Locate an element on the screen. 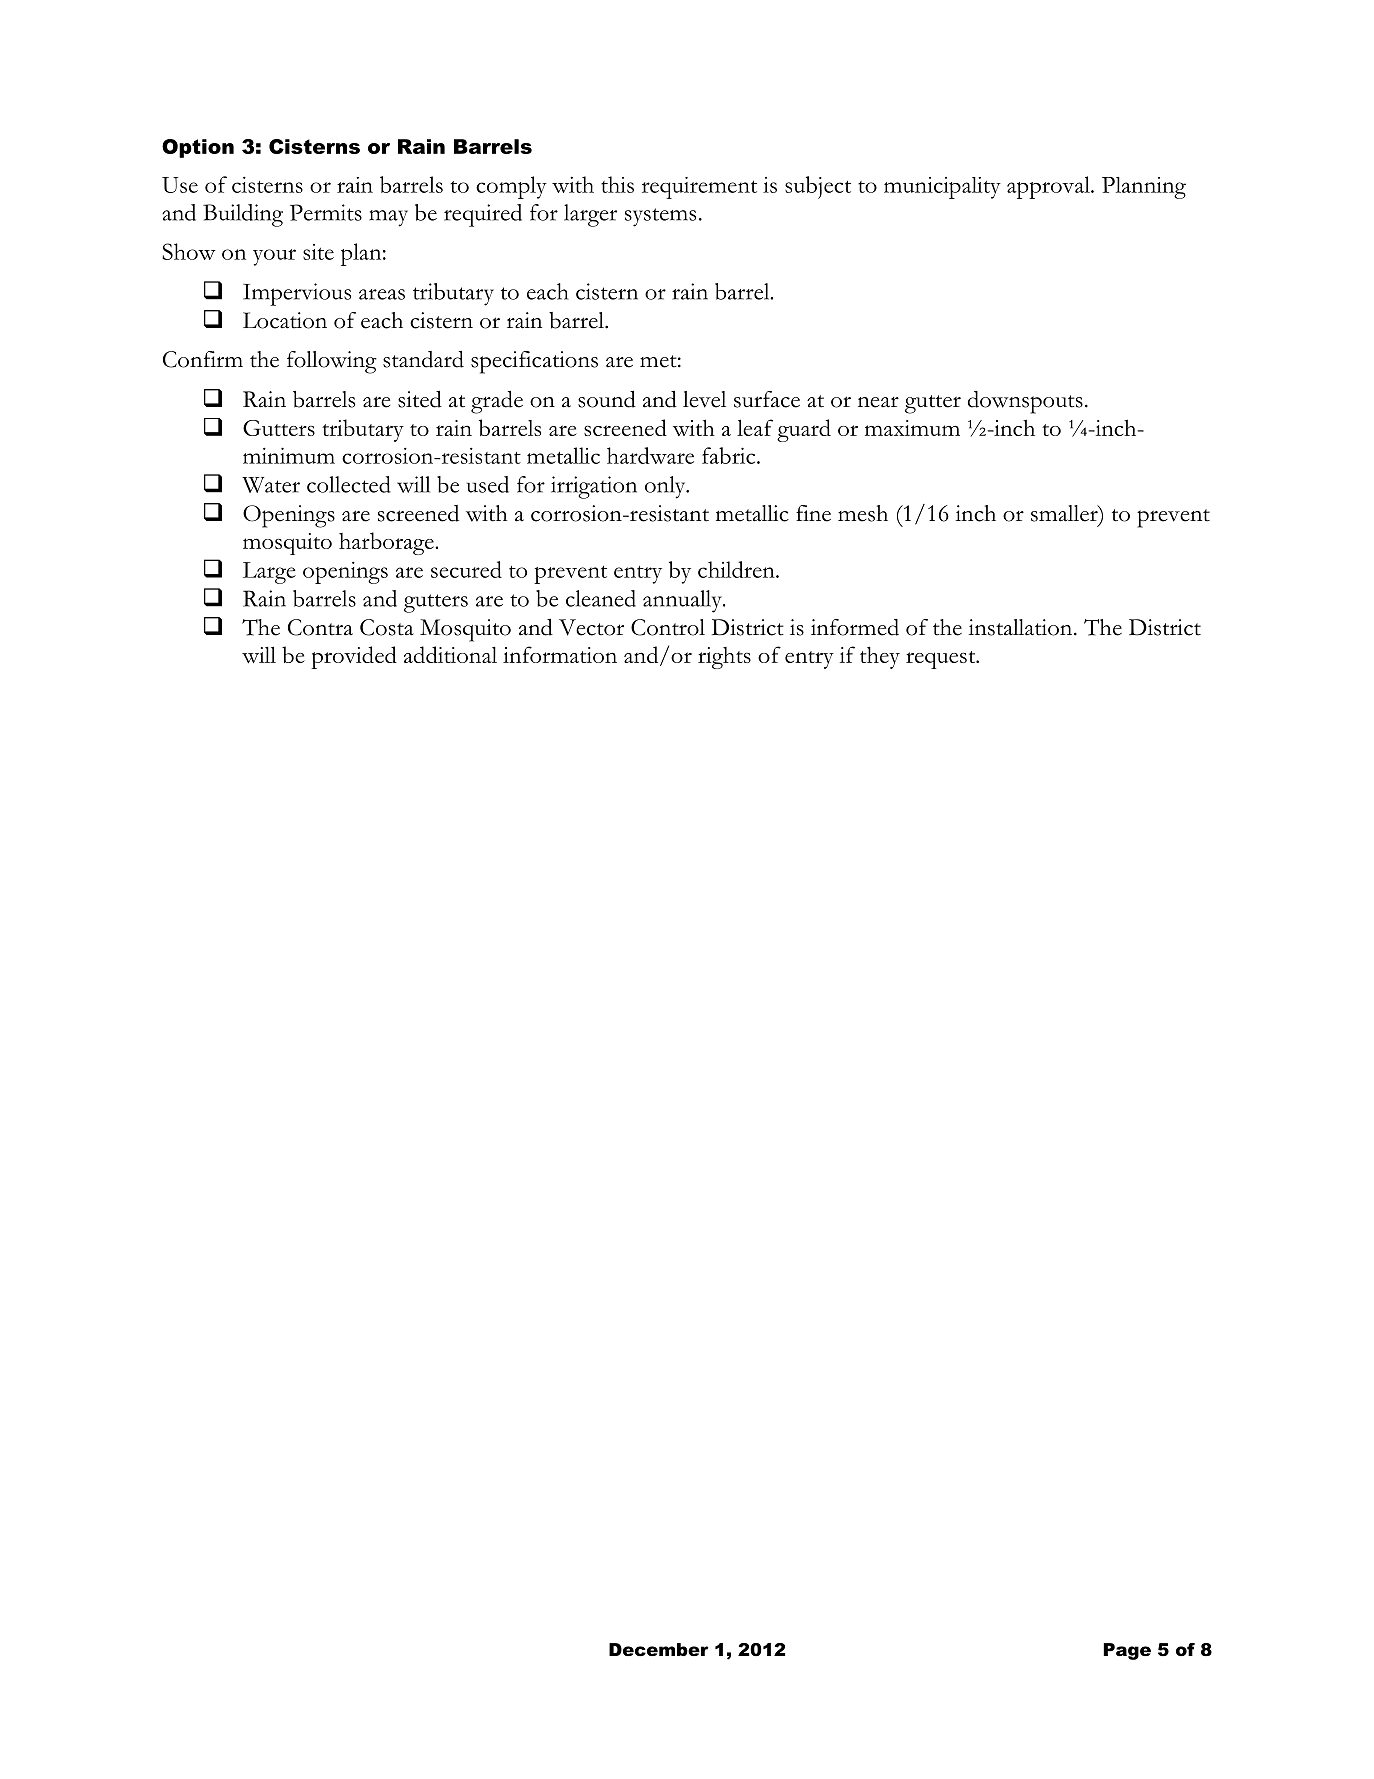  installation is located at coordinates (1022, 627).
